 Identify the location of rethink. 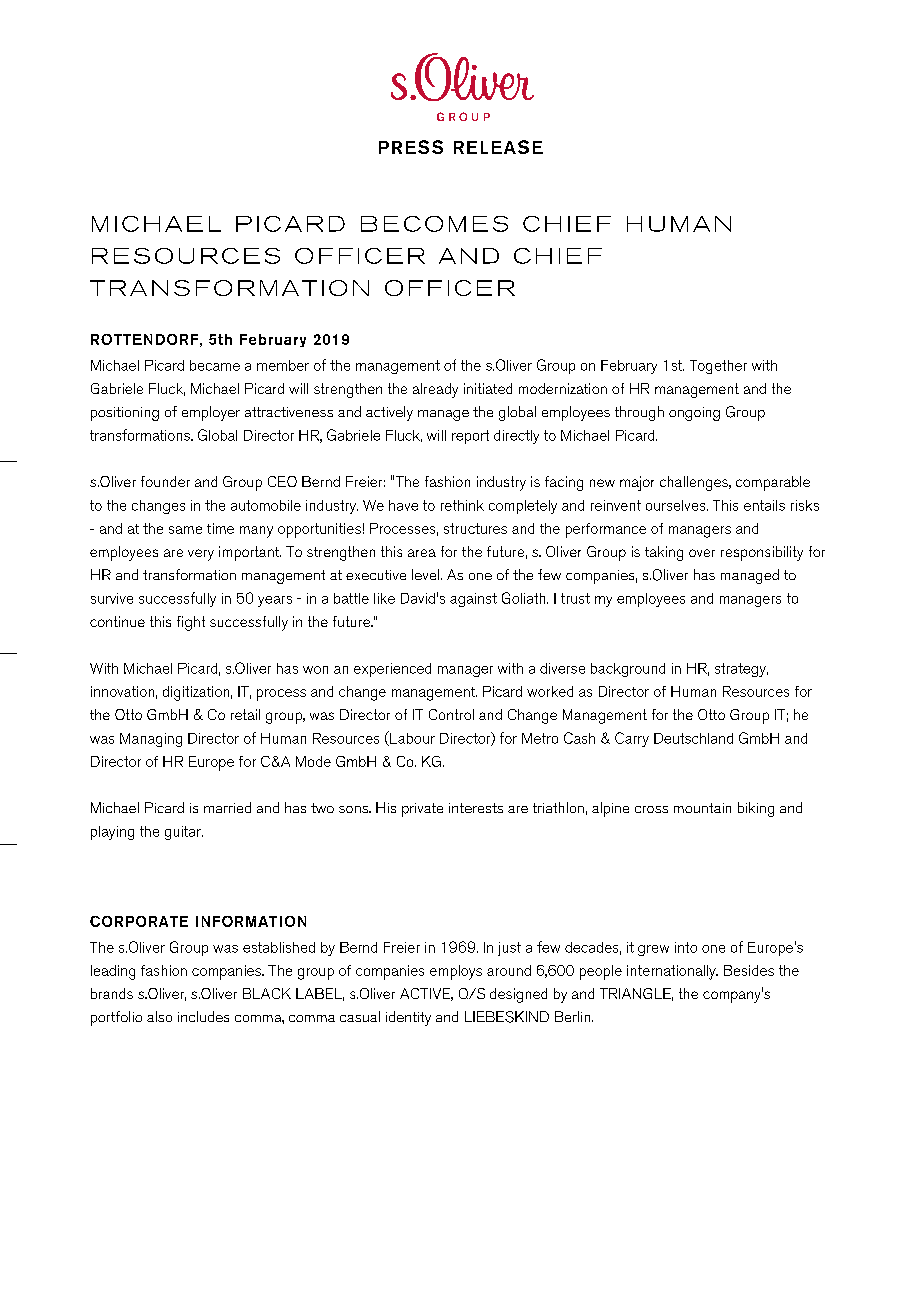
(462, 505).
